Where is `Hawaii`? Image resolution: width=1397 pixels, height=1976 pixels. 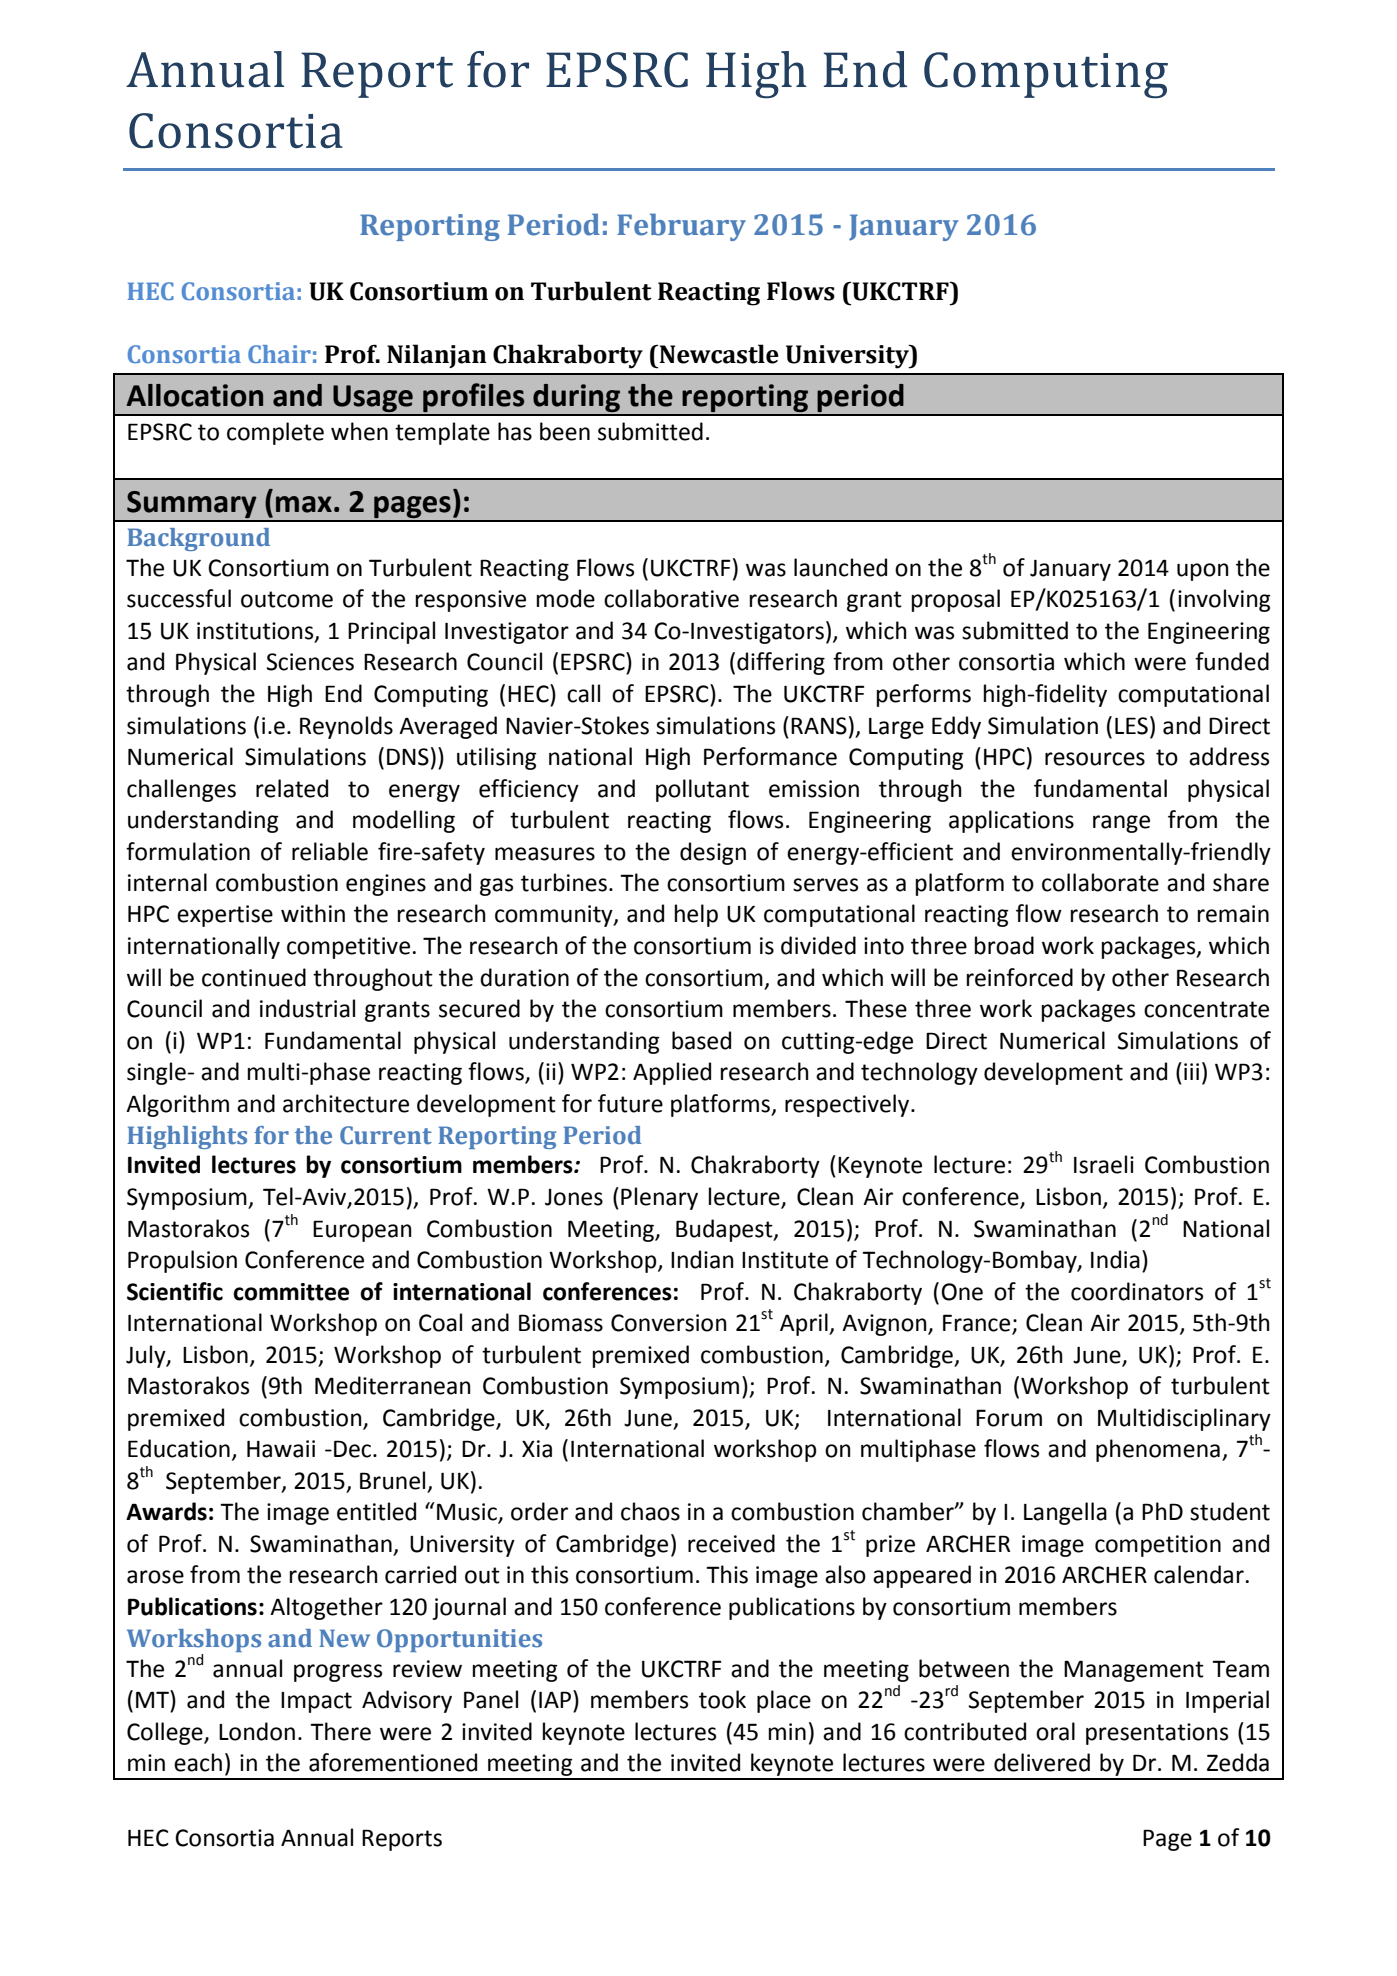
Hawaii is located at coordinates (281, 1449).
